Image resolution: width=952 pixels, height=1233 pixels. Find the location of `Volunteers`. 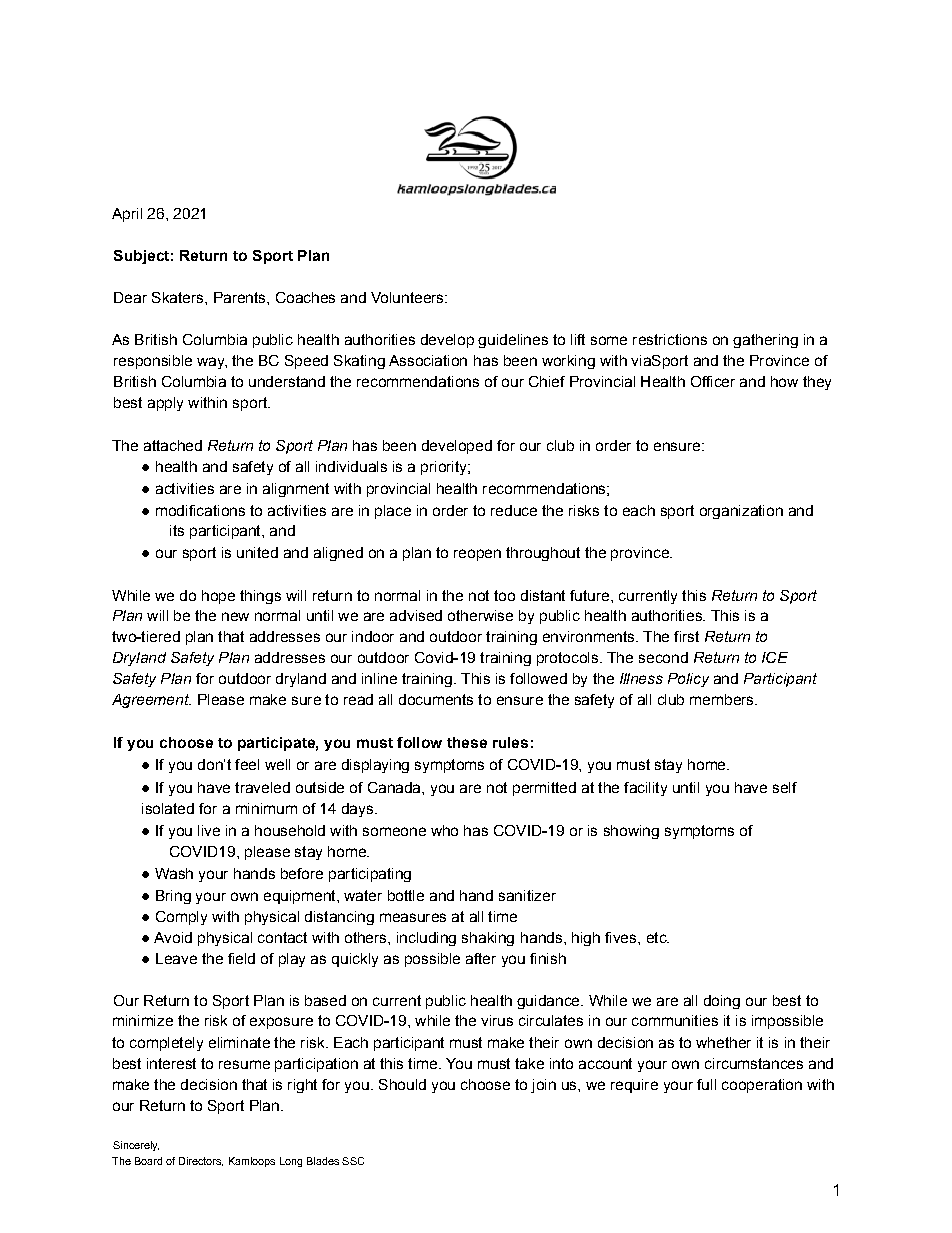

Volunteers is located at coordinates (408, 297).
